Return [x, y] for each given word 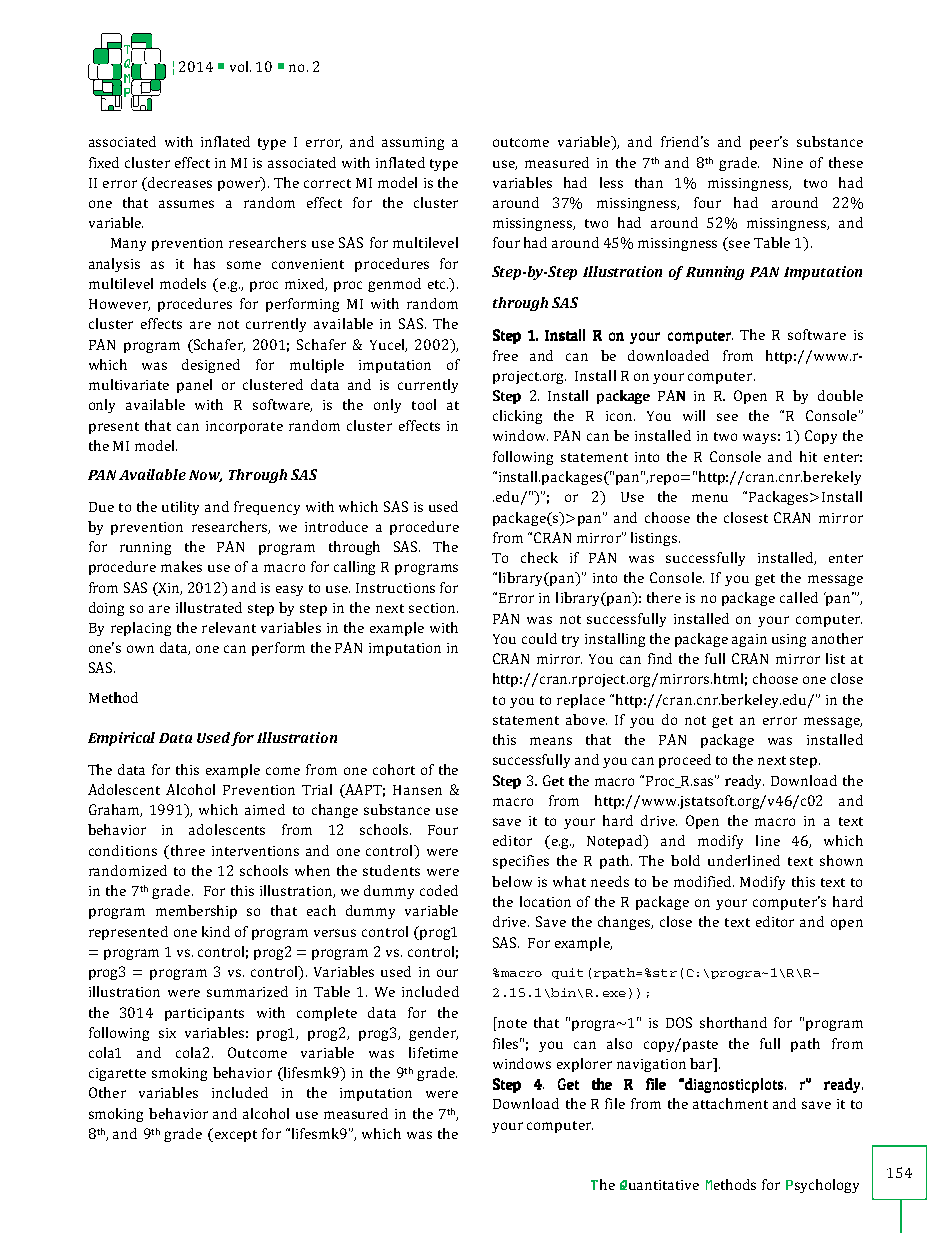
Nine [788, 163]
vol [240, 66]
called [799, 597]
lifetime [433, 1052]
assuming [413, 143]
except [234, 1135]
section [433, 608]
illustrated [209, 607]
